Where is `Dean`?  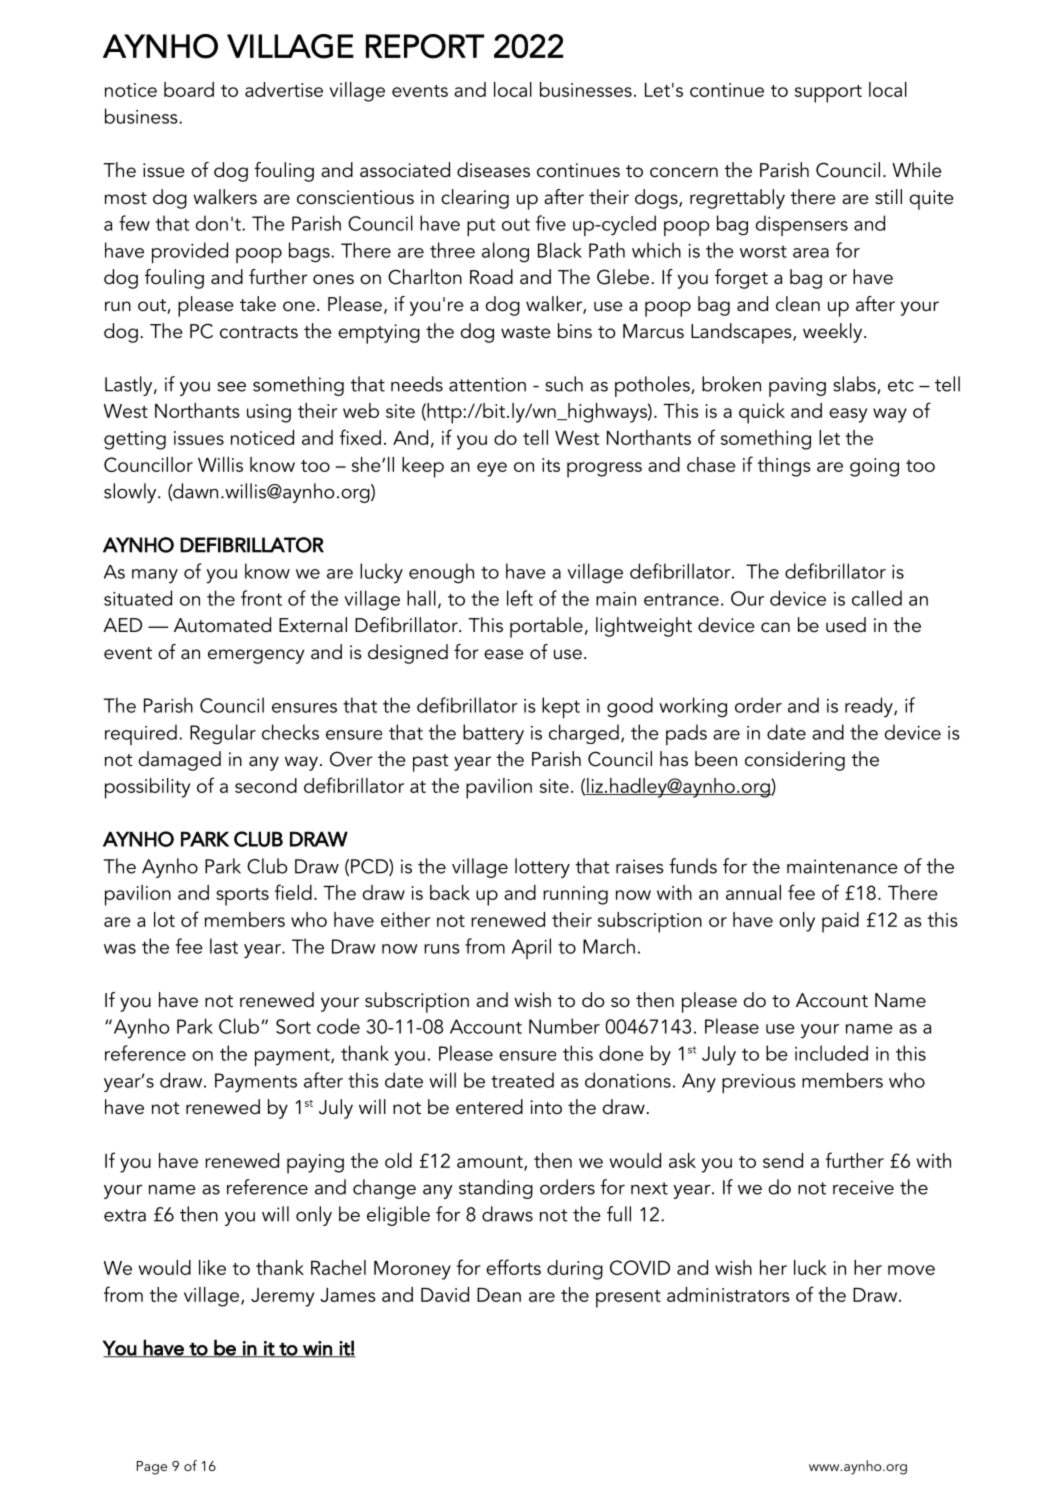 Dean is located at coordinates (499, 1295).
